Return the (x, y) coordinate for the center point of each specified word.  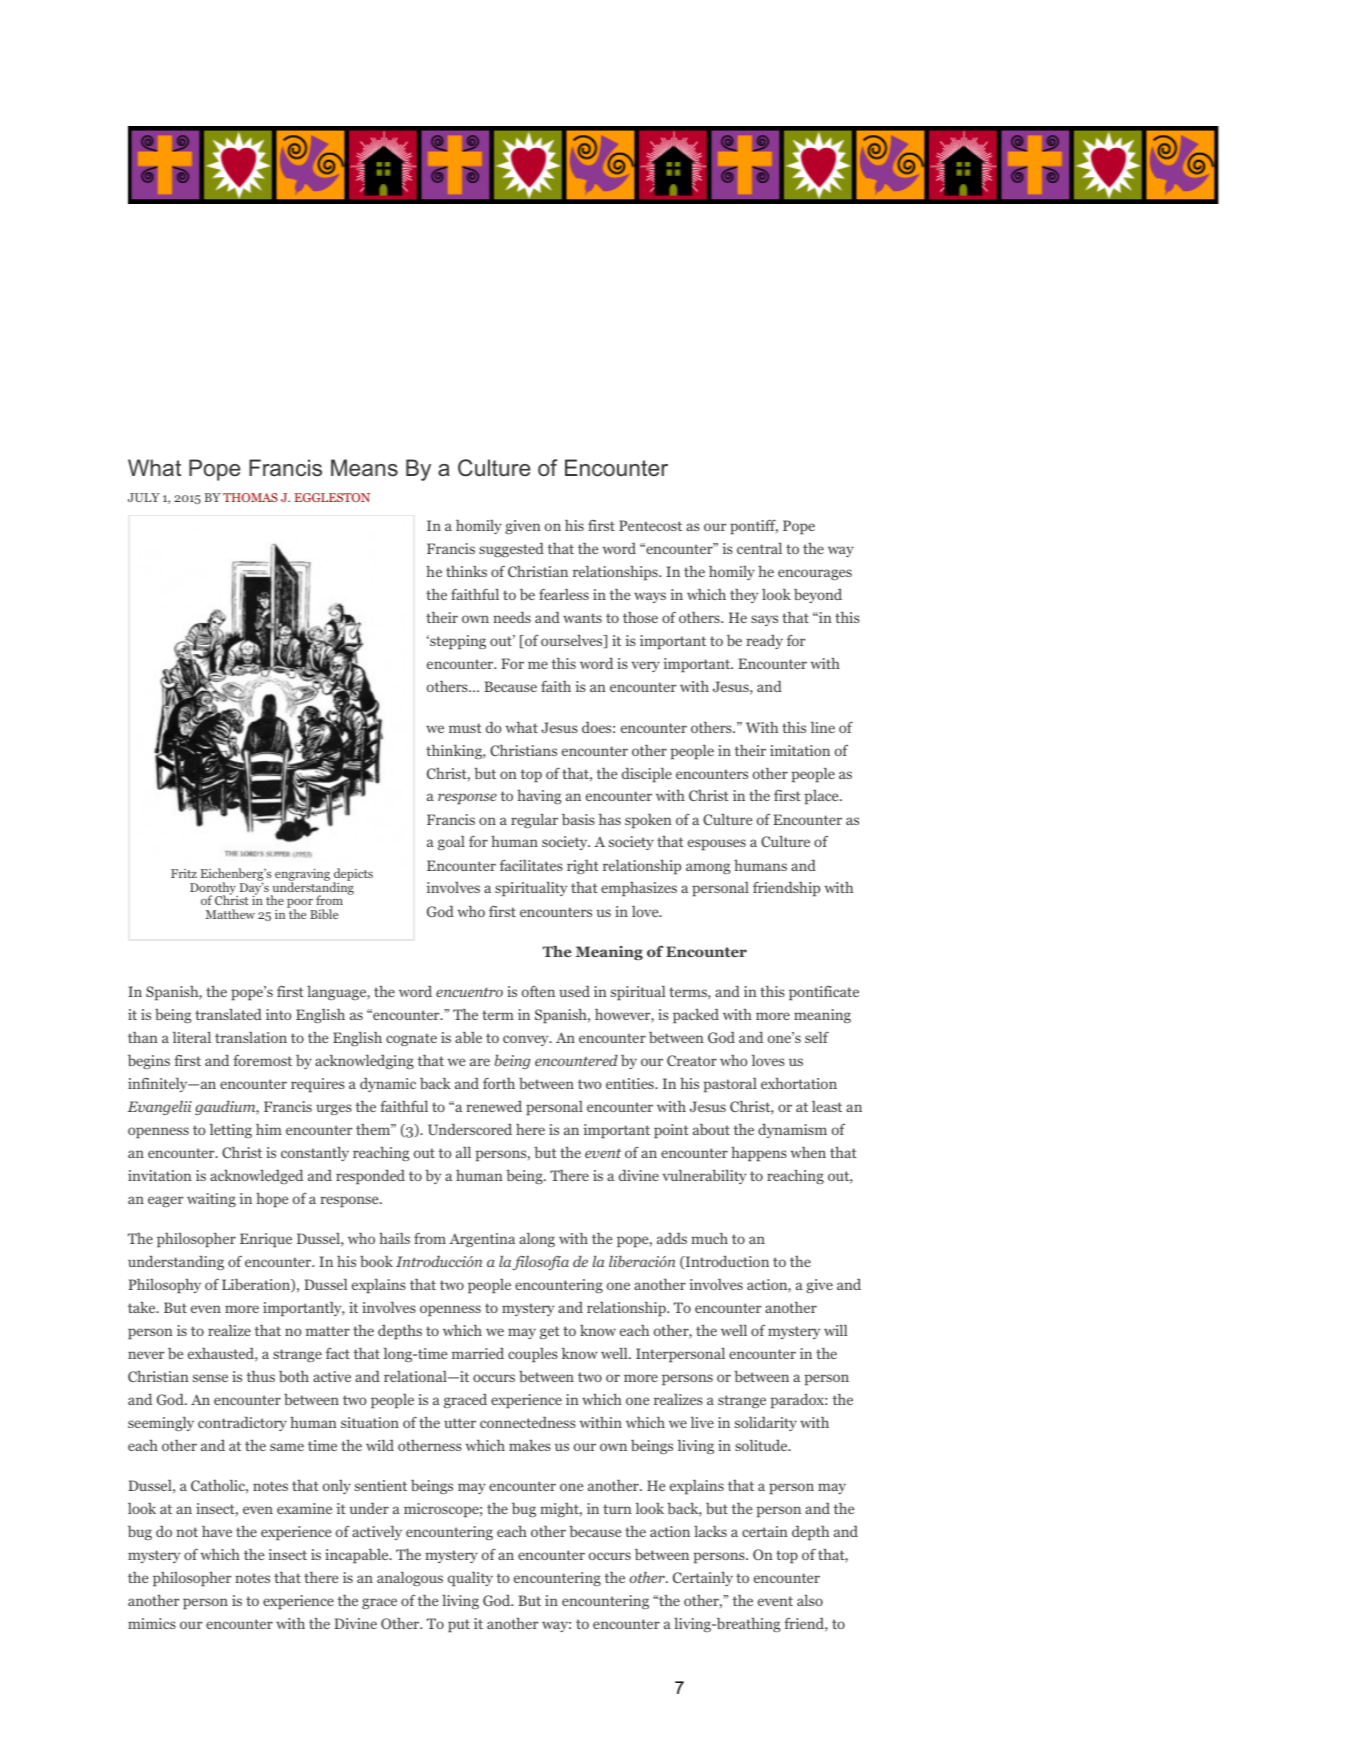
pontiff (754, 526)
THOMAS (250, 497)
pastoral (730, 1085)
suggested (511, 550)
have (217, 1531)
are (480, 1062)
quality (470, 1579)
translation (251, 1037)
